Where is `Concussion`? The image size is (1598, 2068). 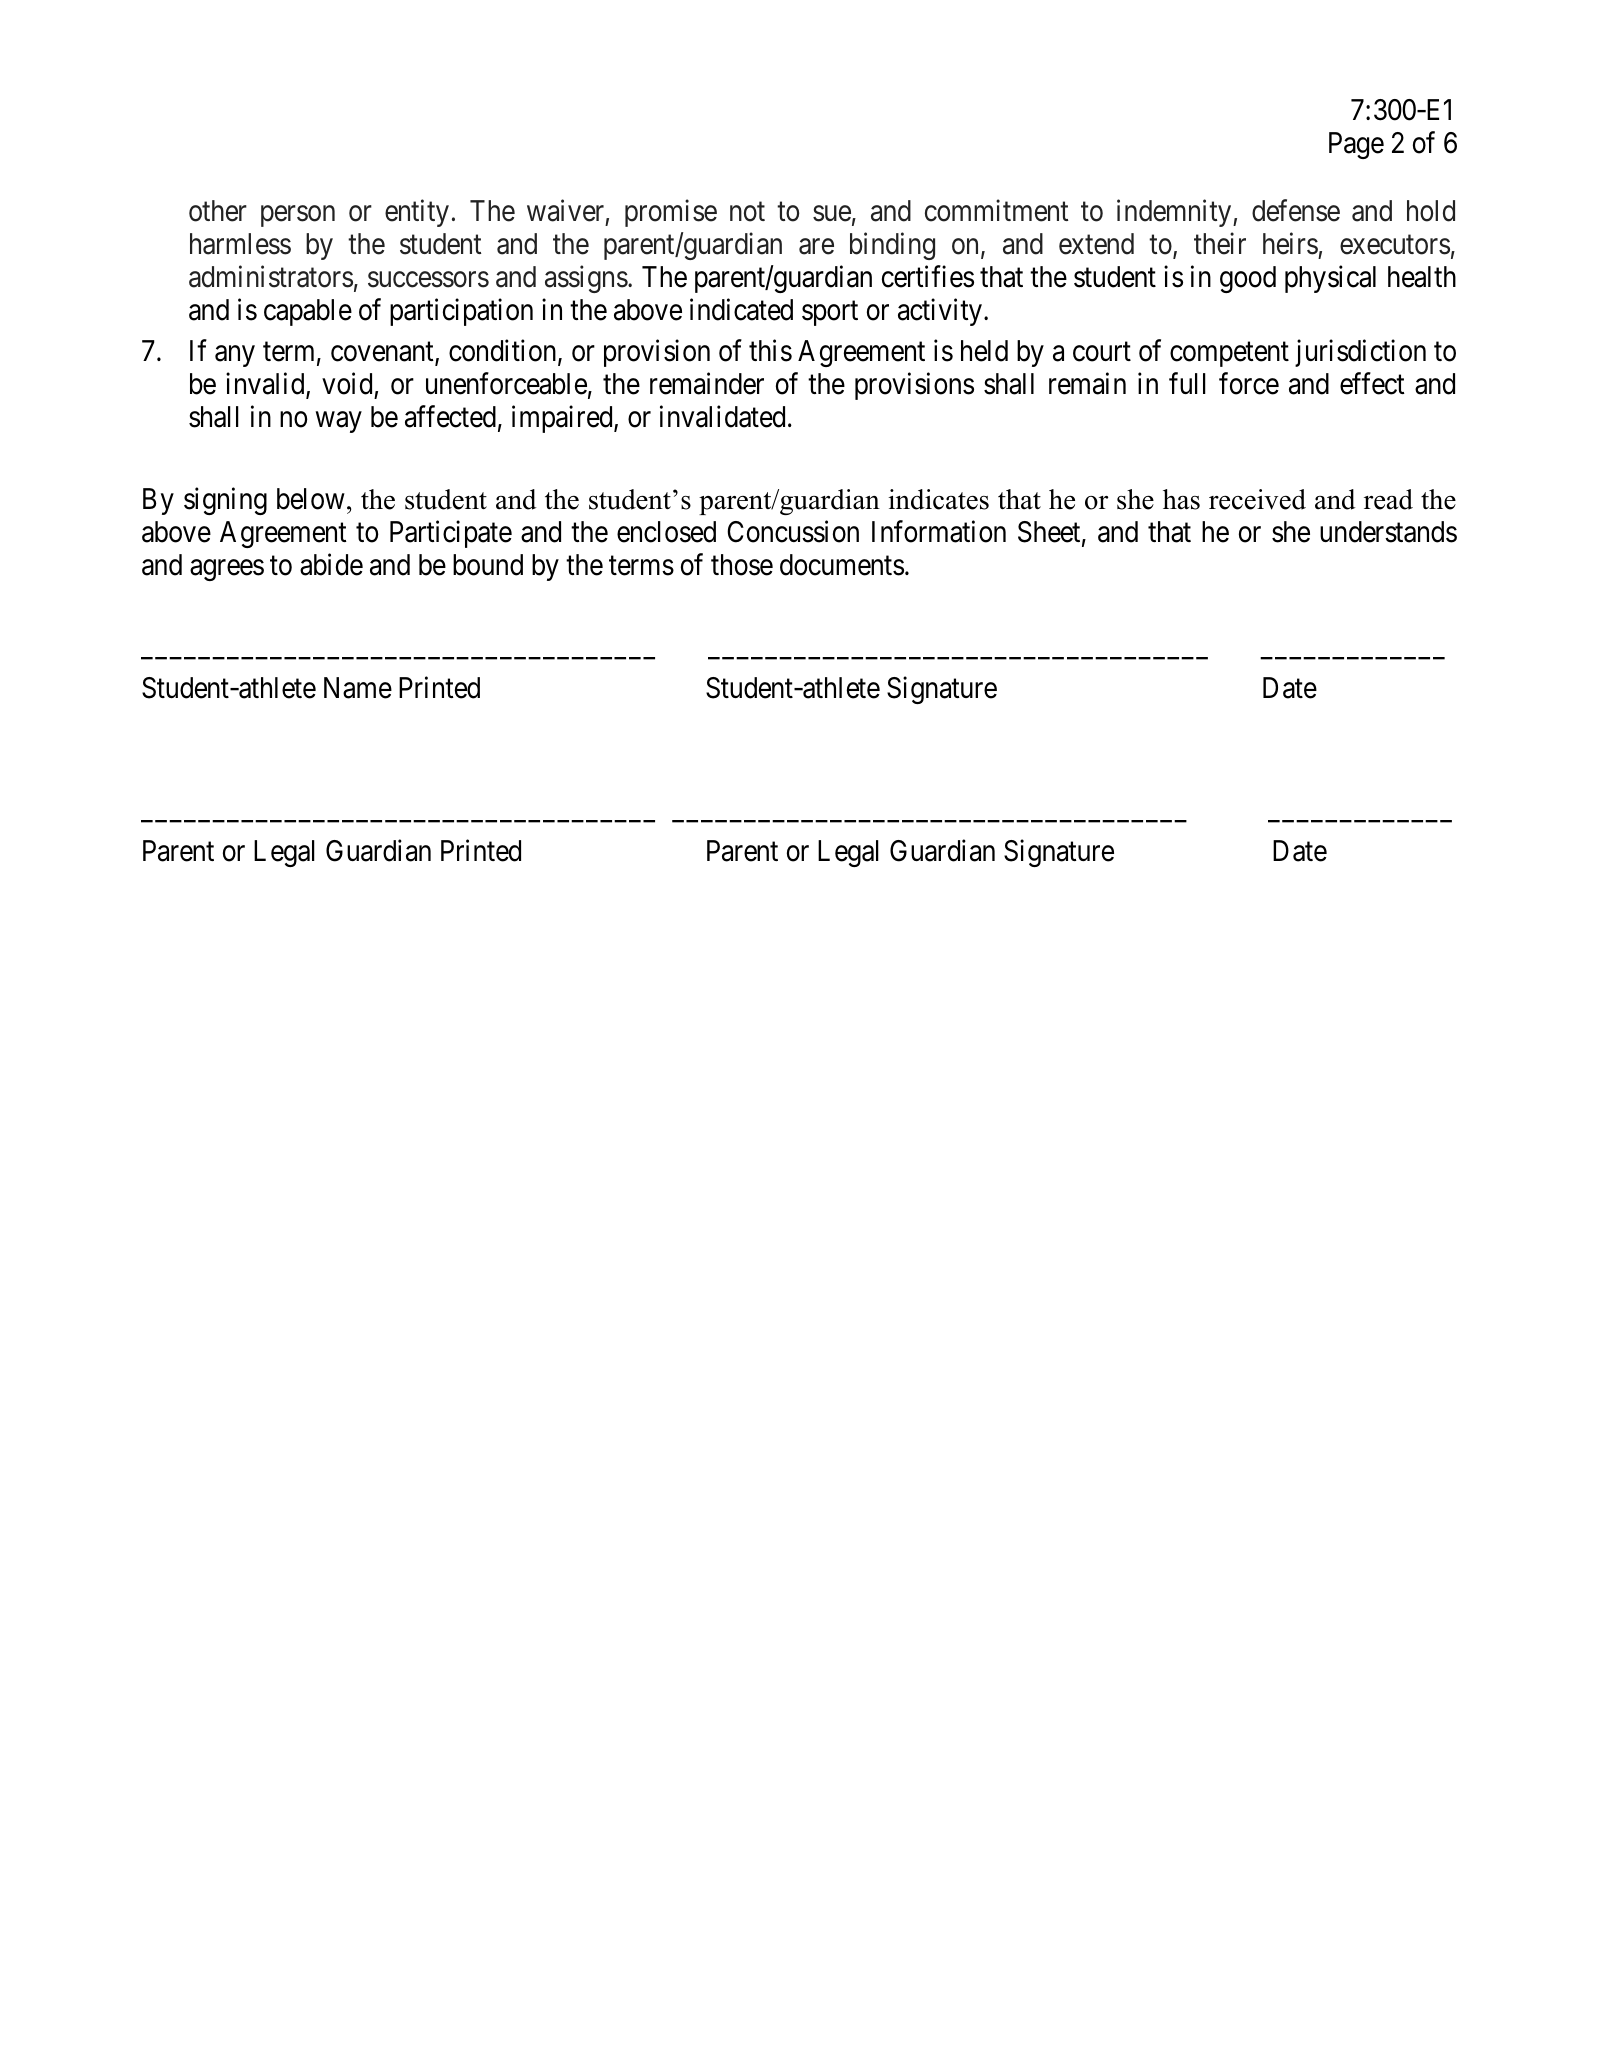
Concussion is located at coordinates (793, 531).
